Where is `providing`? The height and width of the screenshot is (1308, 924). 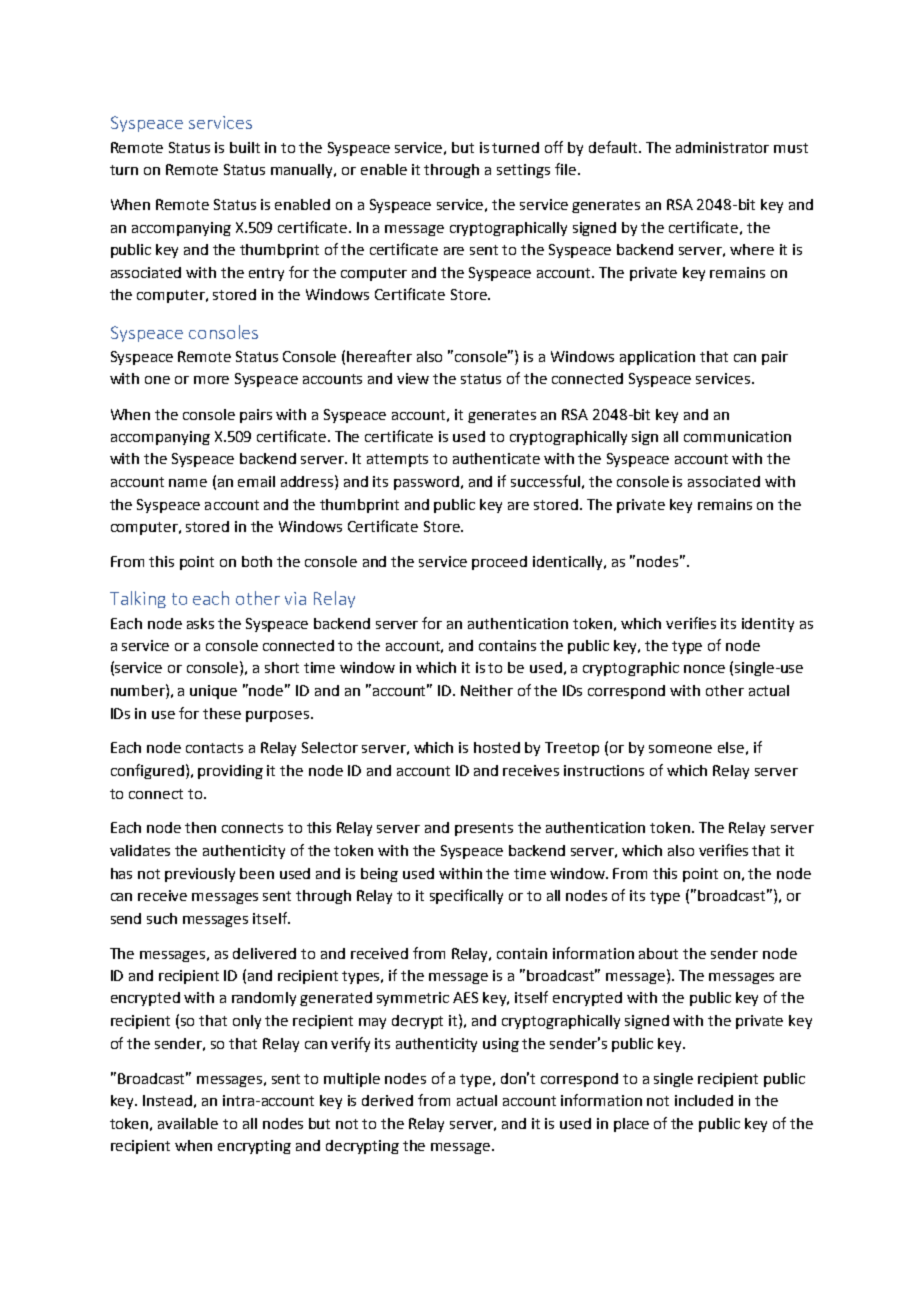 providing is located at coordinates (230, 772).
